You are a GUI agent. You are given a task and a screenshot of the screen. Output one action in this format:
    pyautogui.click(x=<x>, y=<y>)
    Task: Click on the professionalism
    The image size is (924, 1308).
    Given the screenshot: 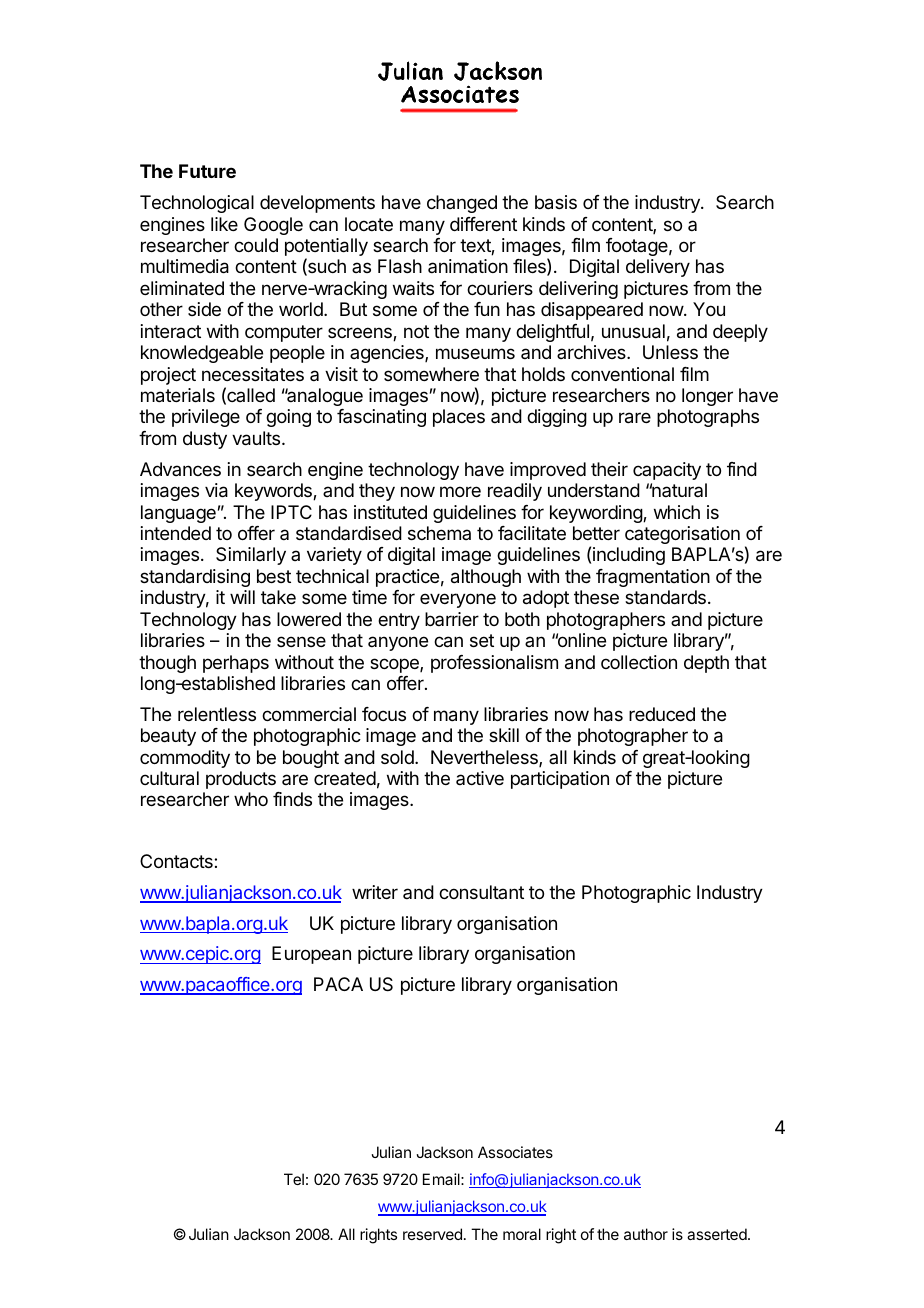 What is the action you would take?
    pyautogui.click(x=494, y=664)
